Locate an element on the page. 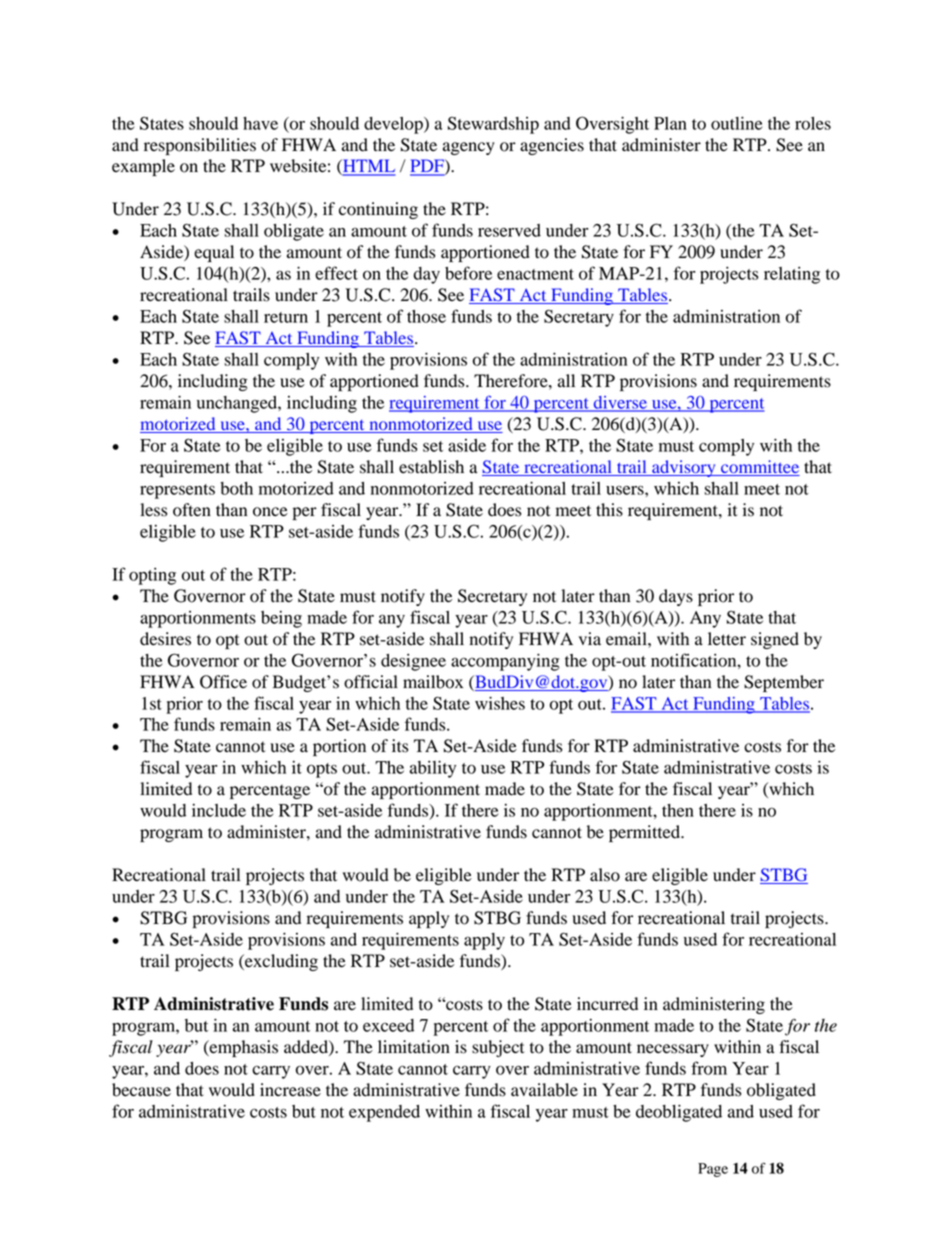 The height and width of the page is (1233, 952). available is located at coordinates (544, 1090).
